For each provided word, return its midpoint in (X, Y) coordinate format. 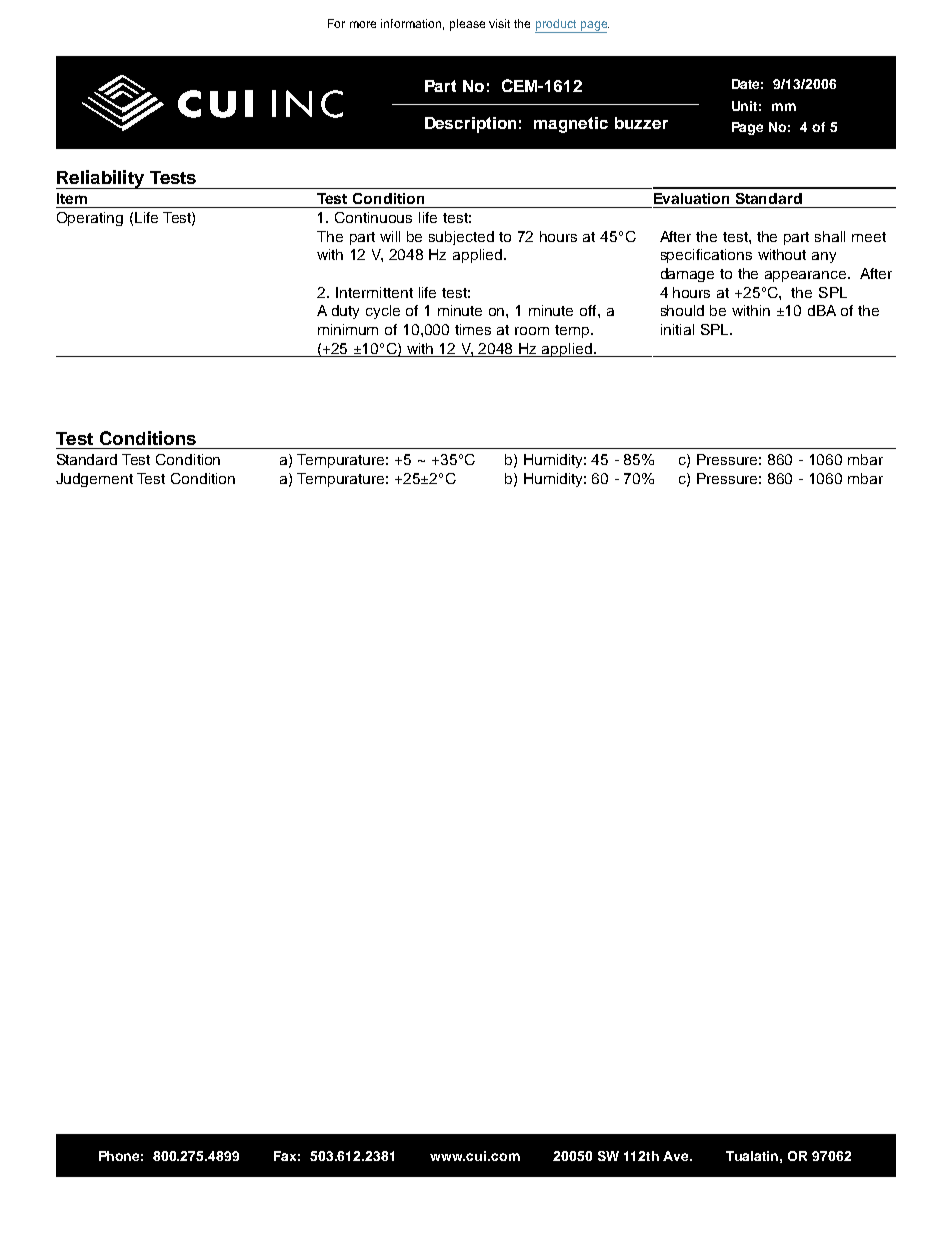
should (682, 310)
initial (677, 329)
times (473, 329)
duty (345, 312)
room (532, 331)
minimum (348, 329)
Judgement (94, 480)
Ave (677, 1156)
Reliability (101, 179)
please (467, 25)
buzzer (641, 123)
